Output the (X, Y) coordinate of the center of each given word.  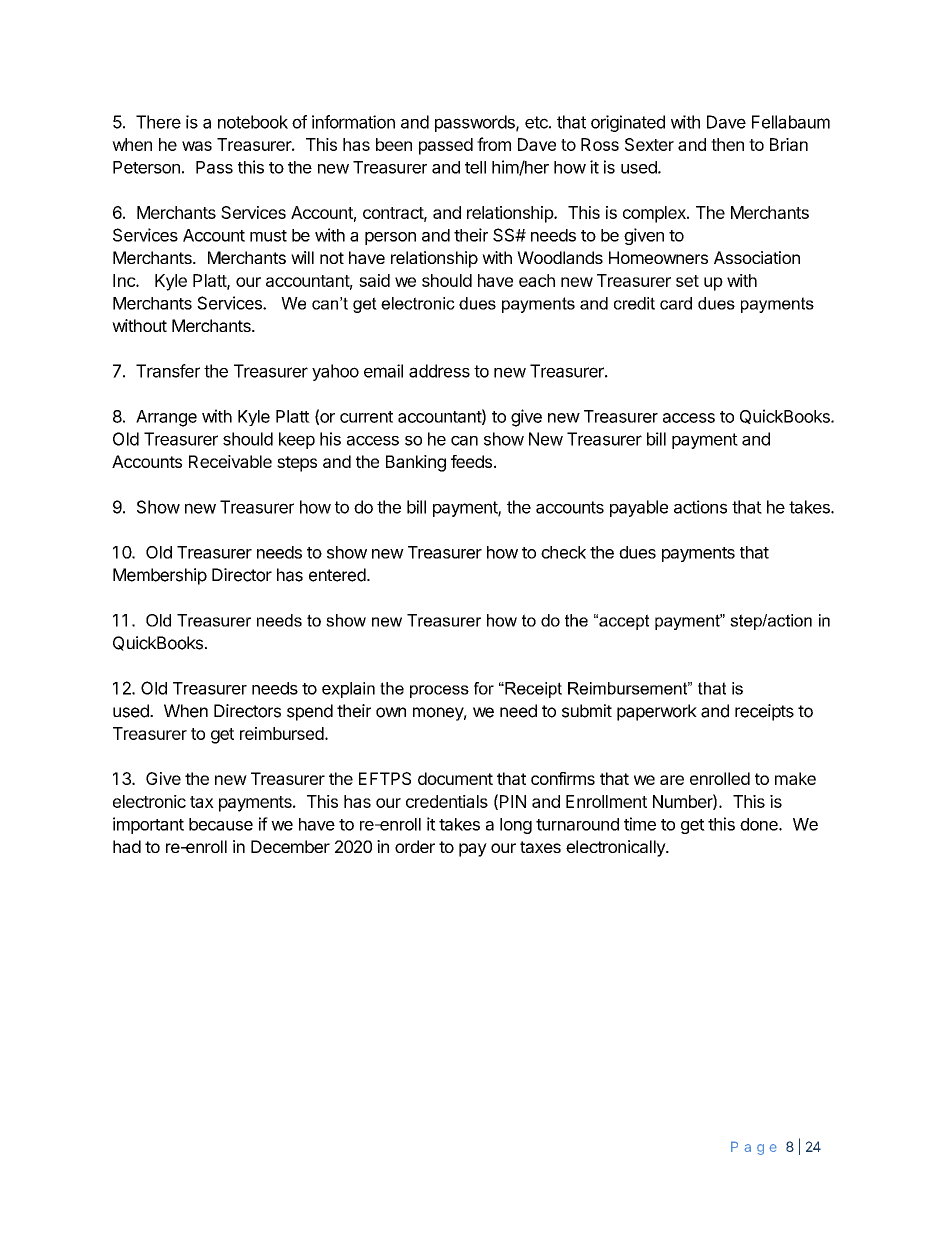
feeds (471, 461)
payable (639, 508)
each (537, 280)
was (197, 146)
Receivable (230, 461)
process (439, 691)
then (727, 144)
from (494, 144)
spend (310, 712)
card (676, 303)
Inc (125, 280)
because (221, 824)
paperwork (657, 712)
